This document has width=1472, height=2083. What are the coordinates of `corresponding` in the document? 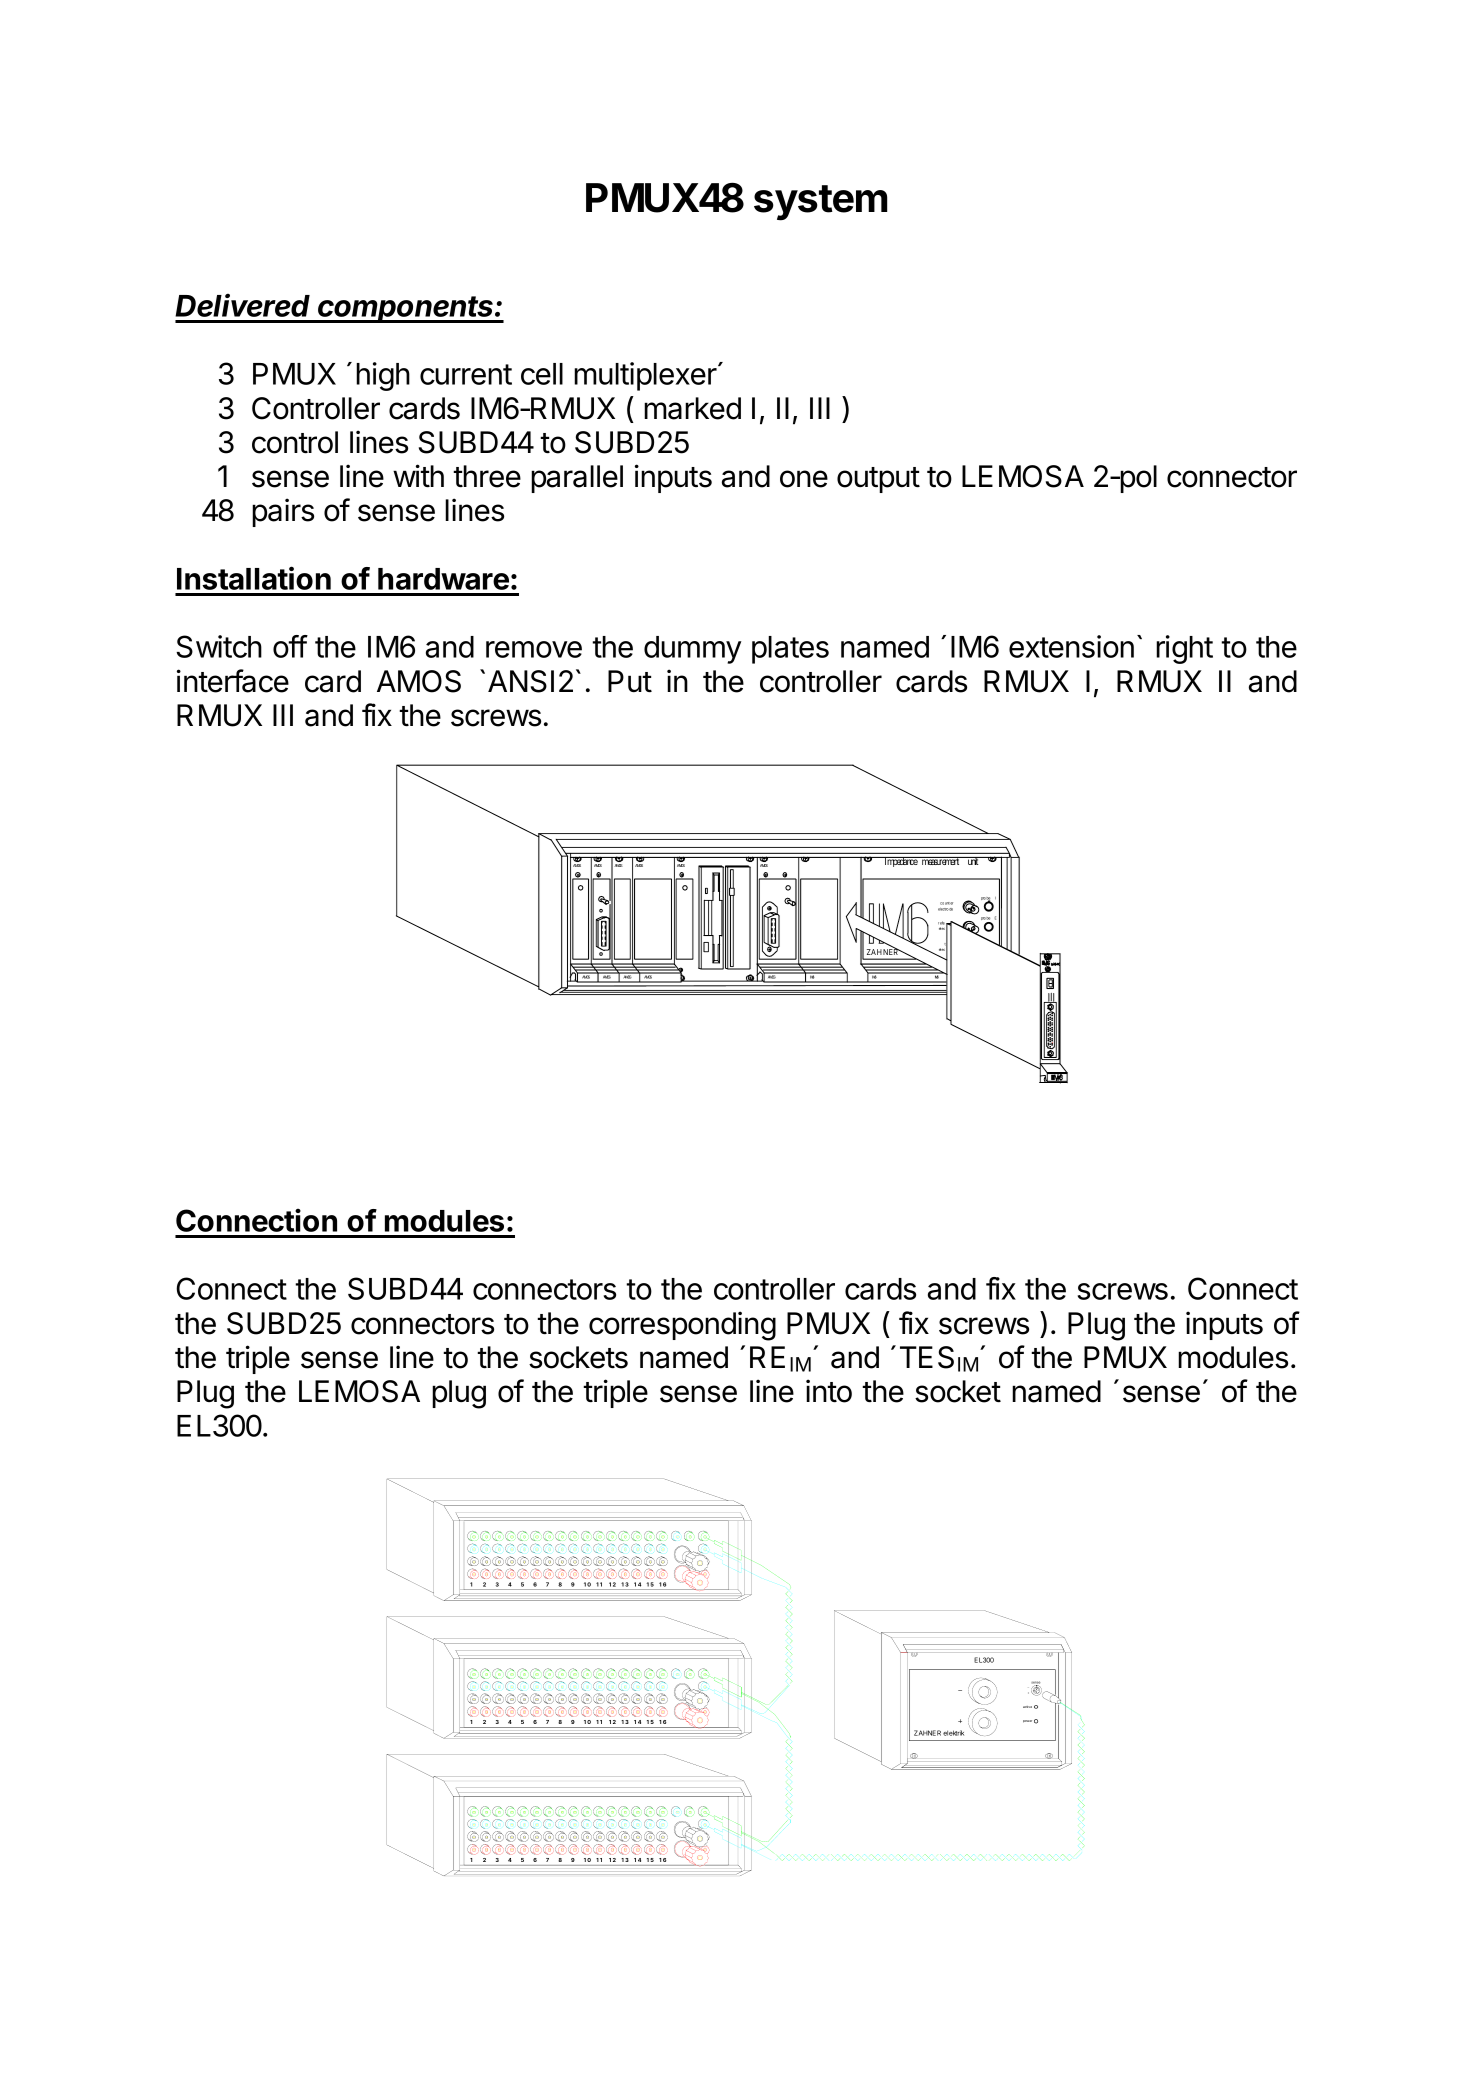 It's located at (682, 1326).
